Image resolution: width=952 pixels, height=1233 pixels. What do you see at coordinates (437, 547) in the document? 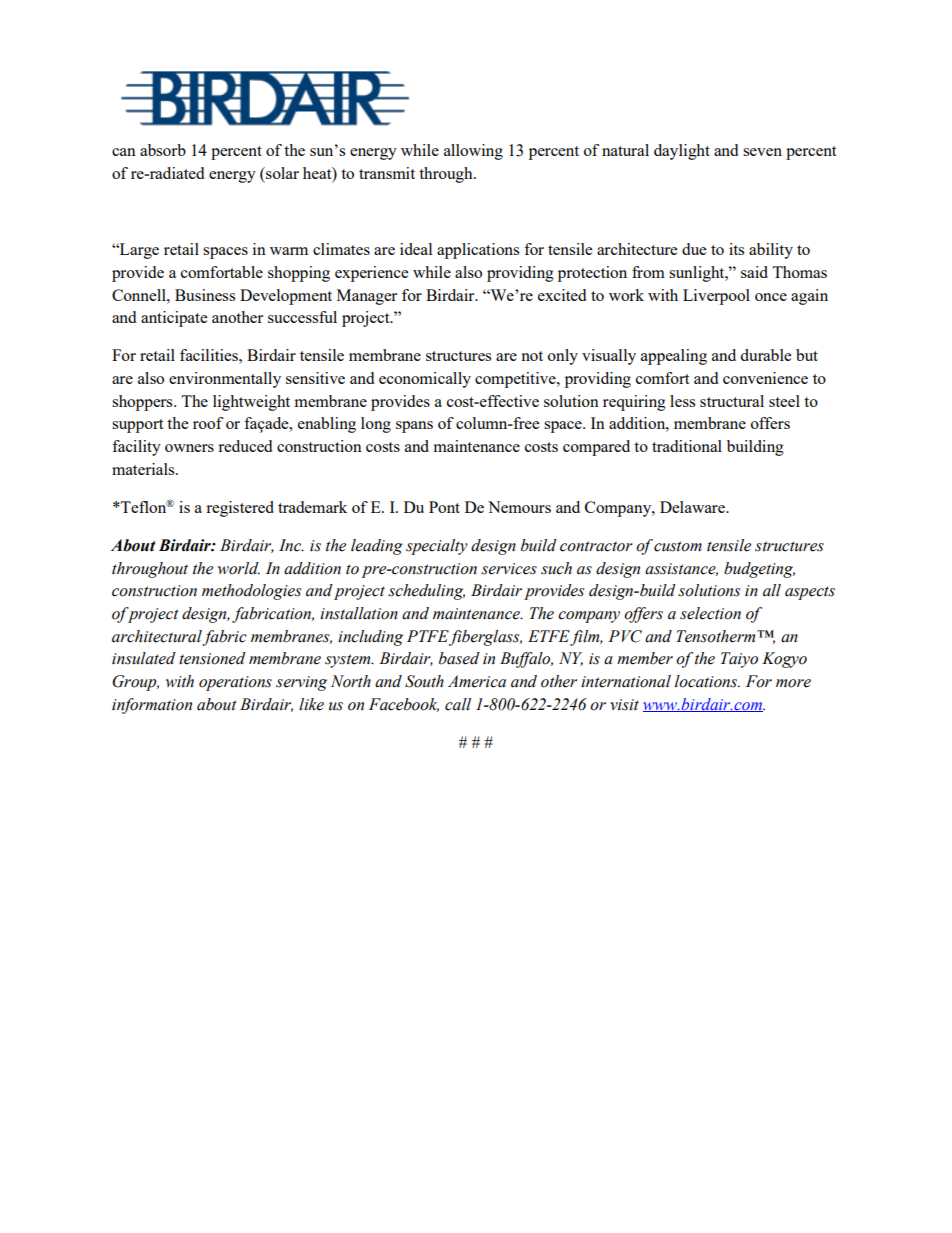
I see `specialty` at bounding box center [437, 547].
